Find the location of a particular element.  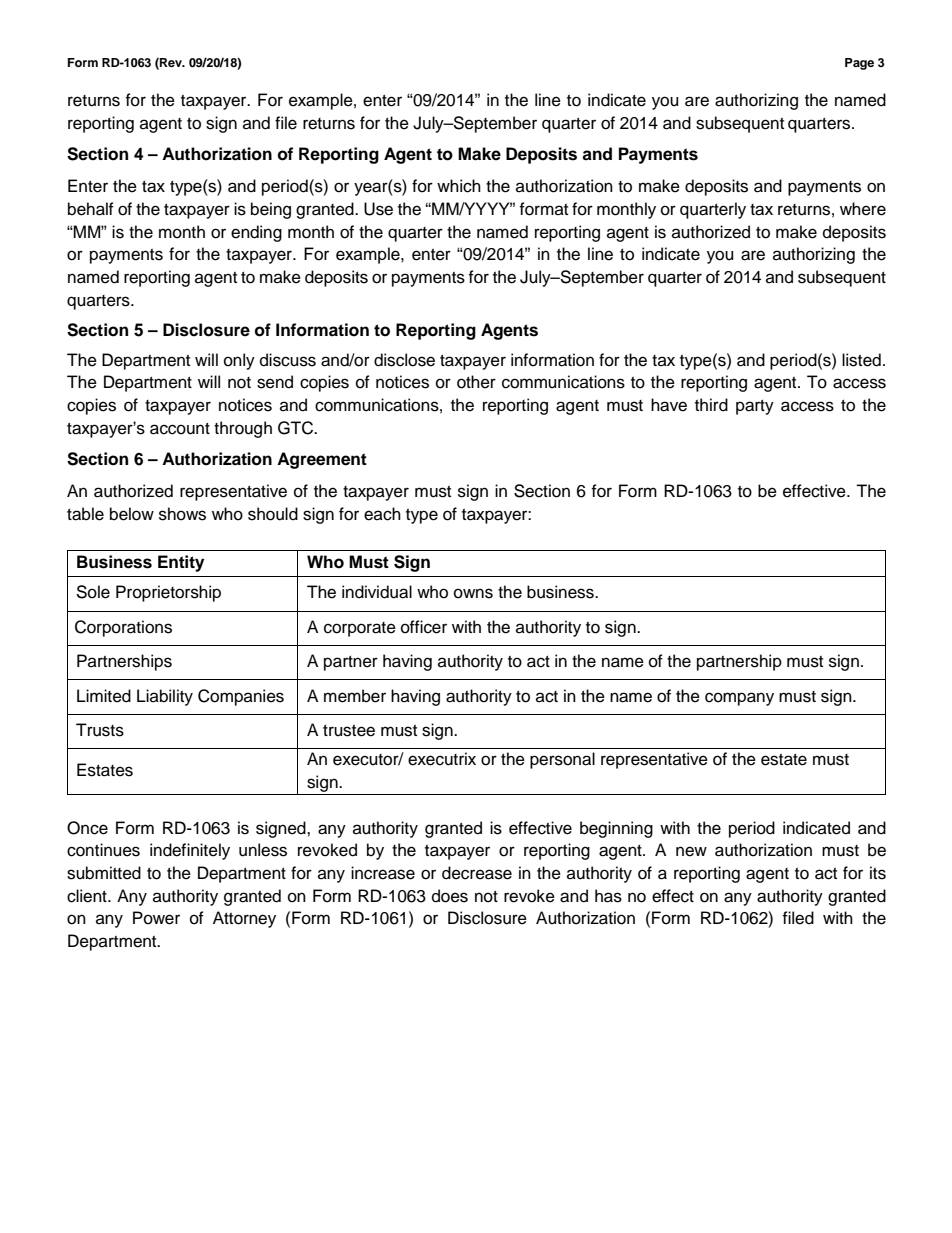

shows is located at coordinates (182, 514).
